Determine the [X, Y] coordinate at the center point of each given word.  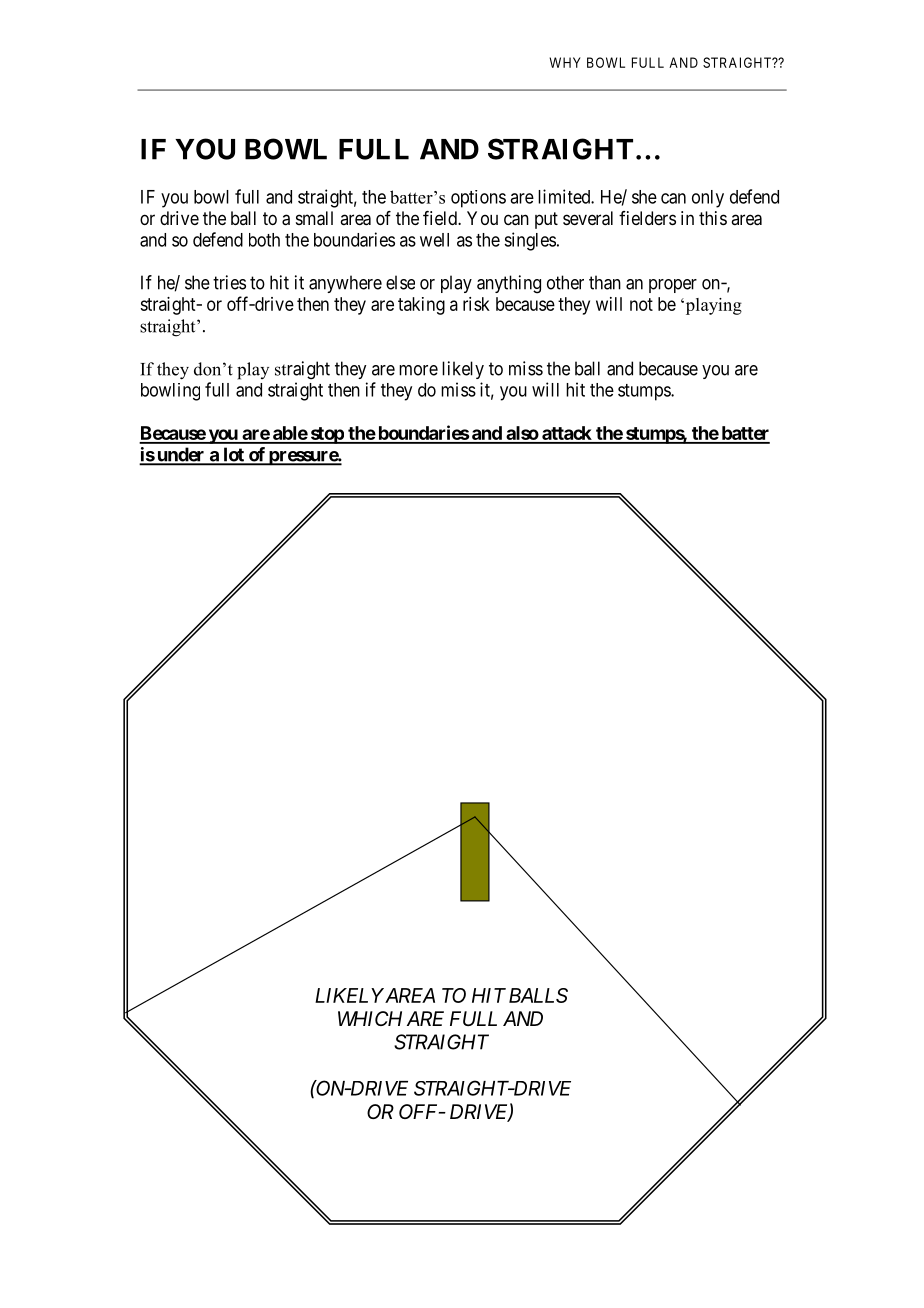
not [641, 304]
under [181, 455]
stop [326, 435]
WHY [565, 62]
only [708, 199]
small [314, 218]
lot [233, 455]
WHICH [370, 1018]
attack [567, 434]
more [418, 370]
